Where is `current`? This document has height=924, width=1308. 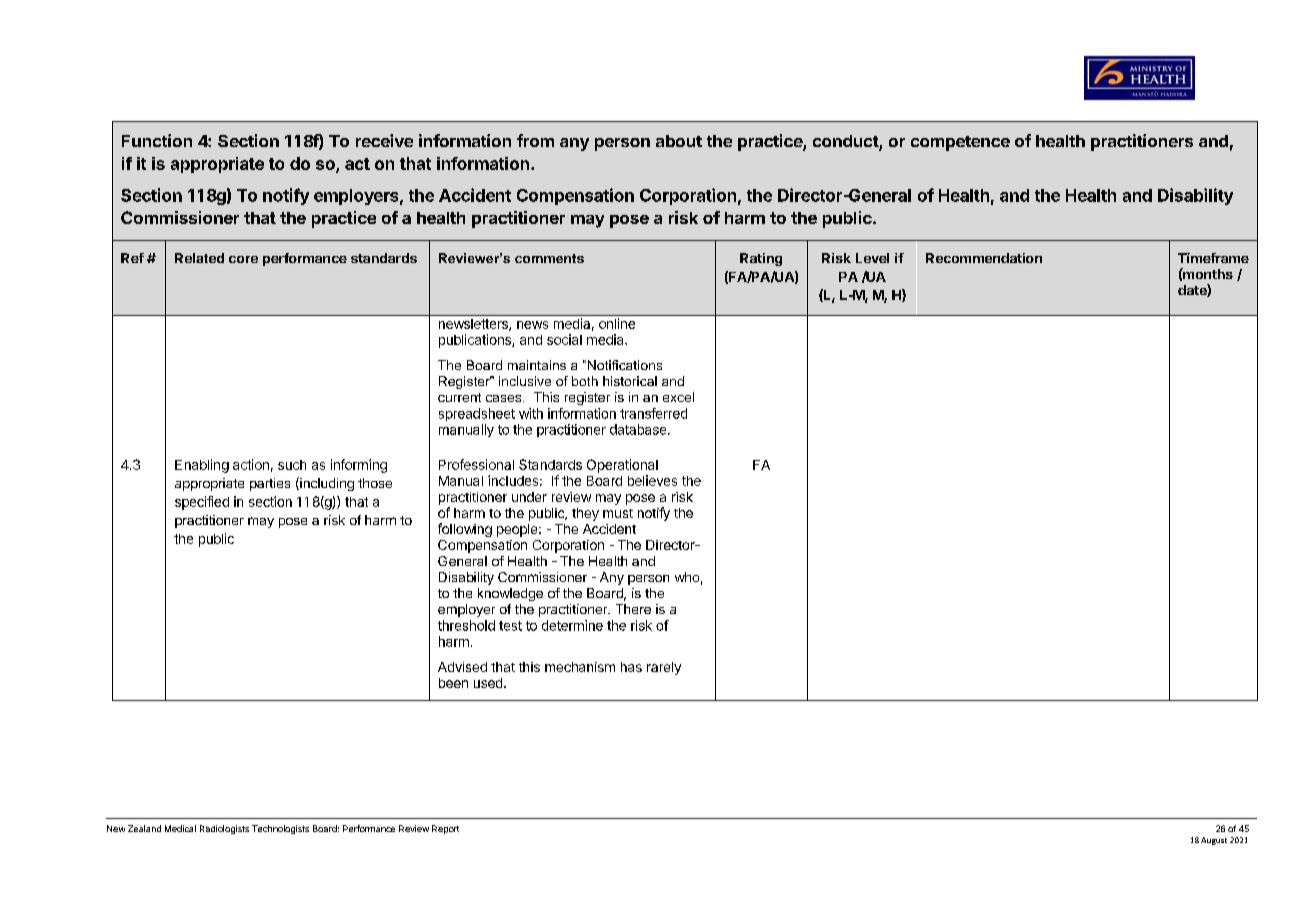 current is located at coordinates (459, 397).
